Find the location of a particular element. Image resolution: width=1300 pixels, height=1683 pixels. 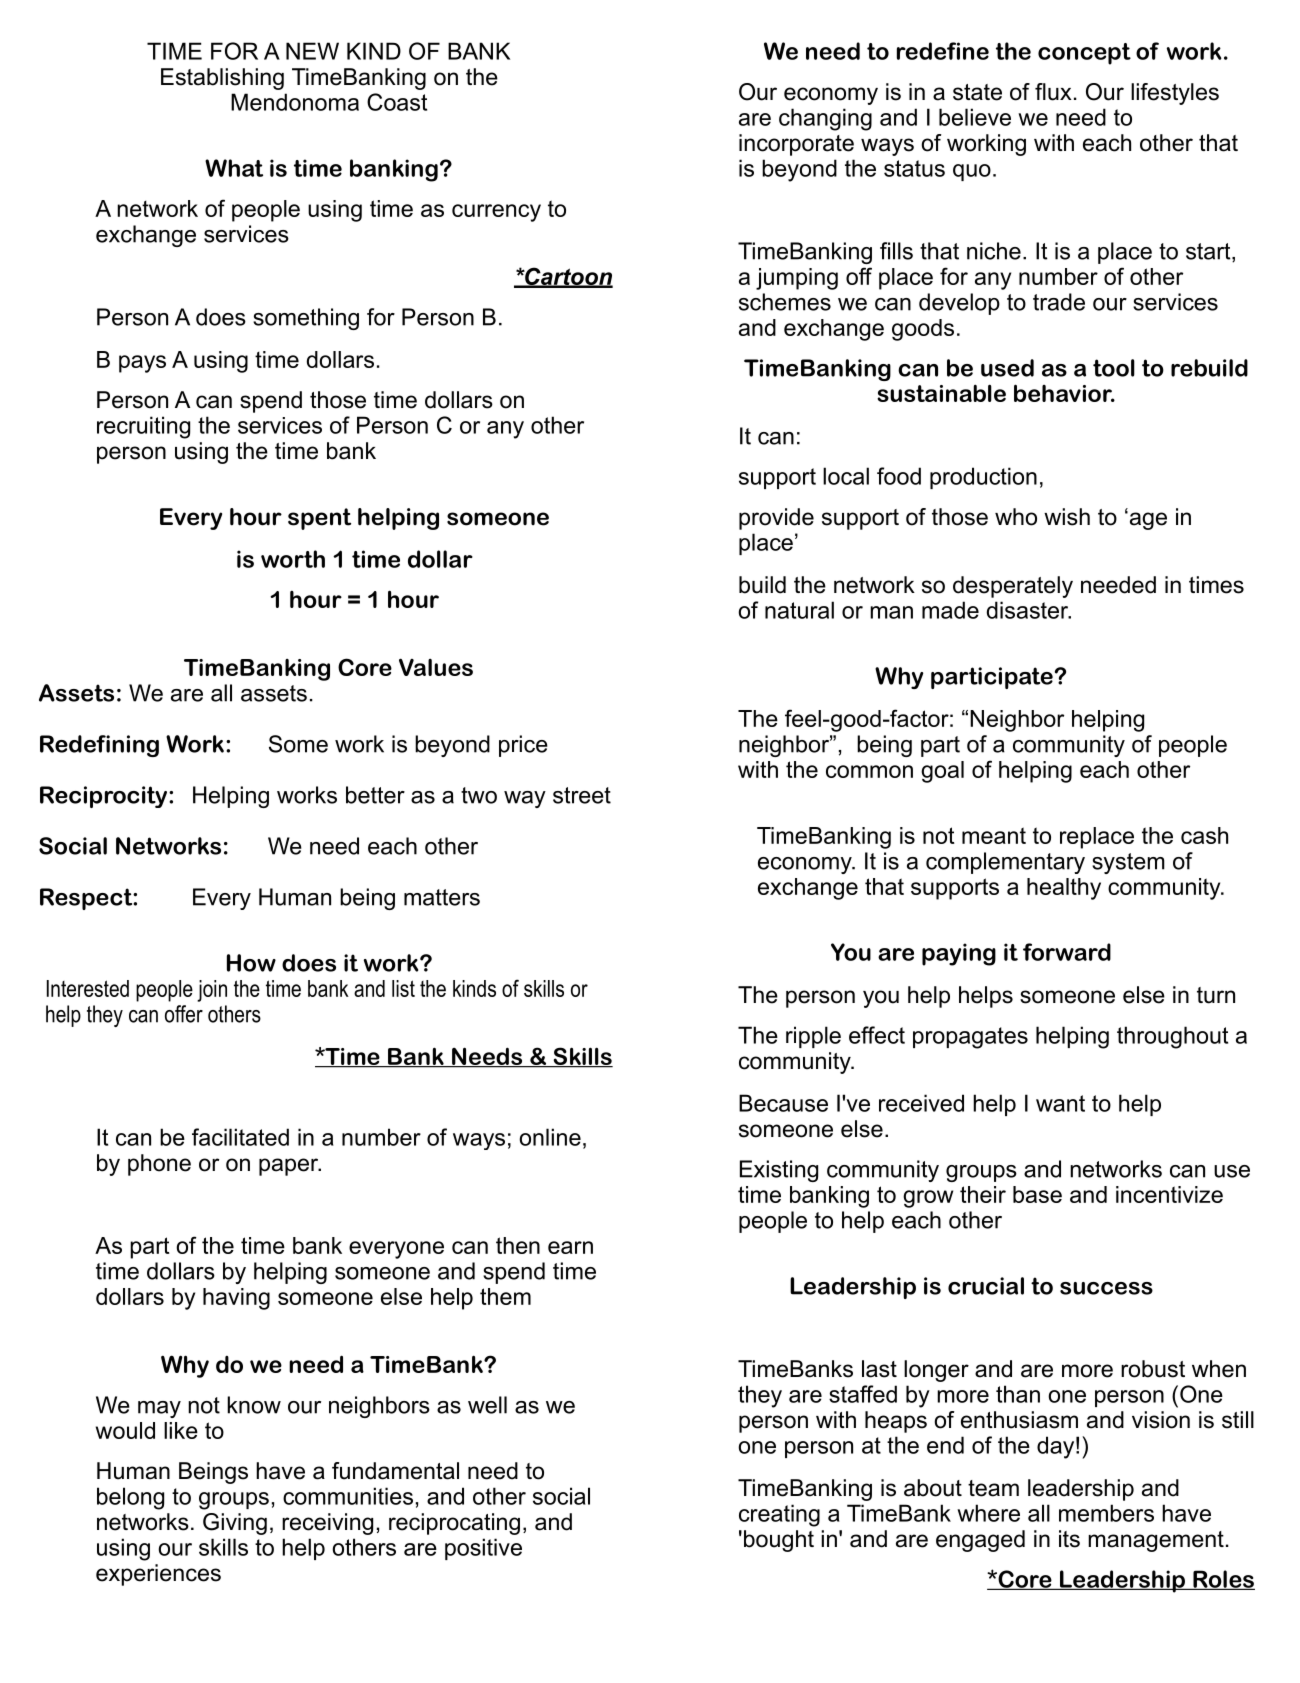

Reciprocity is located at coordinates (105, 797).
